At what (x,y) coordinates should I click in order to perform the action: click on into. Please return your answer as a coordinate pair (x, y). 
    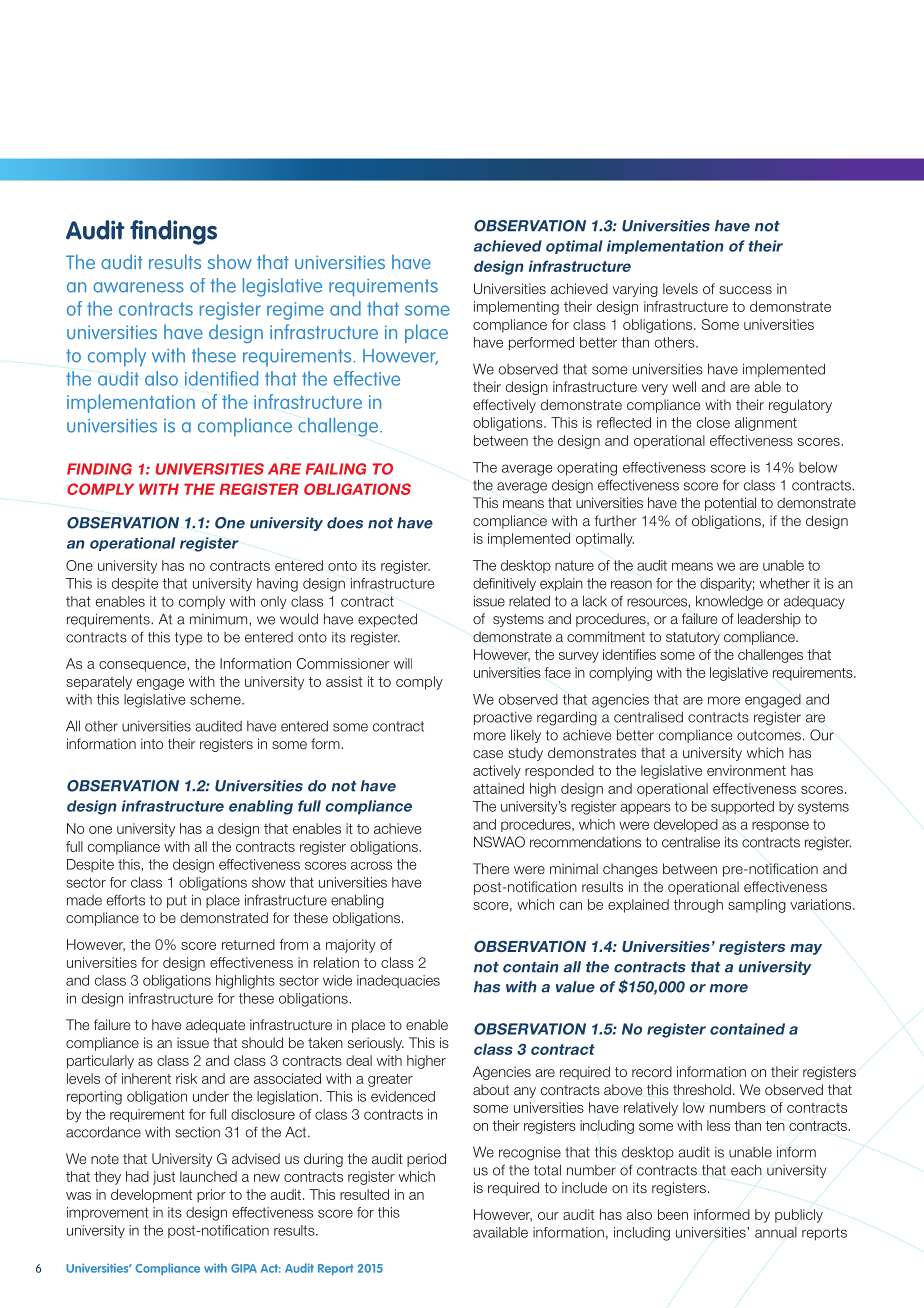
    Looking at the image, I should click on (152, 743).
